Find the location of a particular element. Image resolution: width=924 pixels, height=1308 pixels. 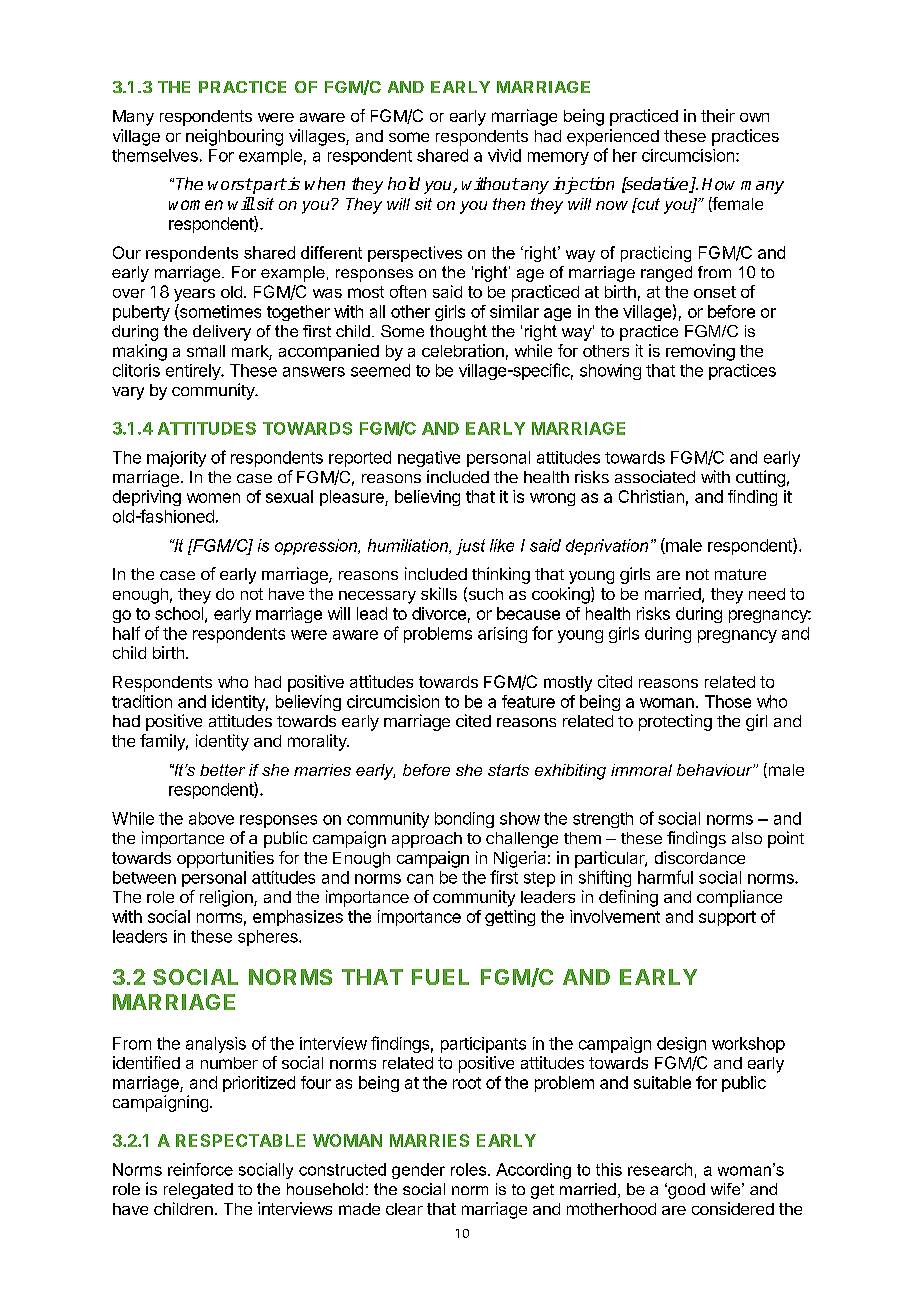

neighbouring is located at coordinates (234, 137).
